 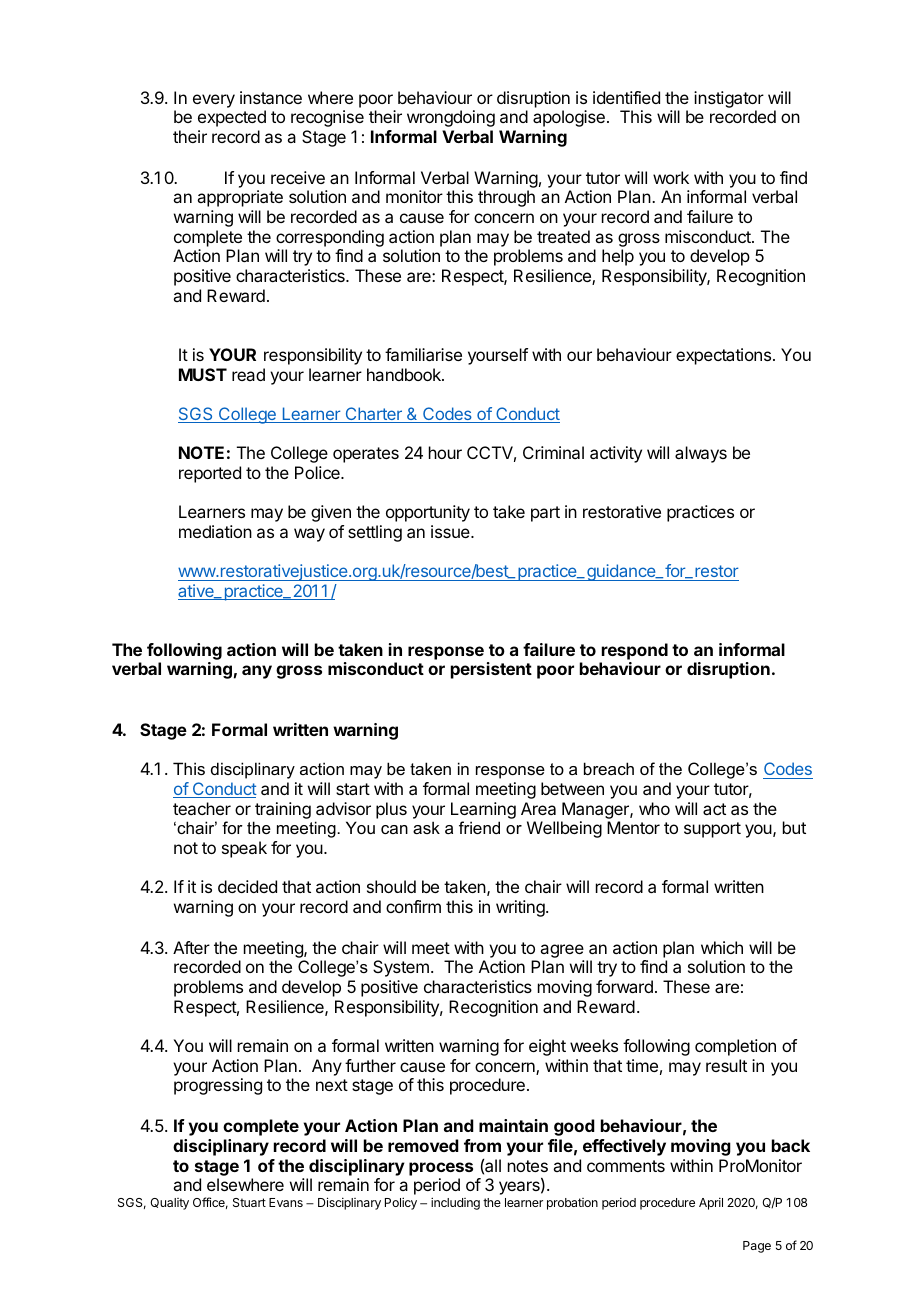 What do you see at coordinates (712, 830) in the page?
I see `support` at bounding box center [712, 830].
